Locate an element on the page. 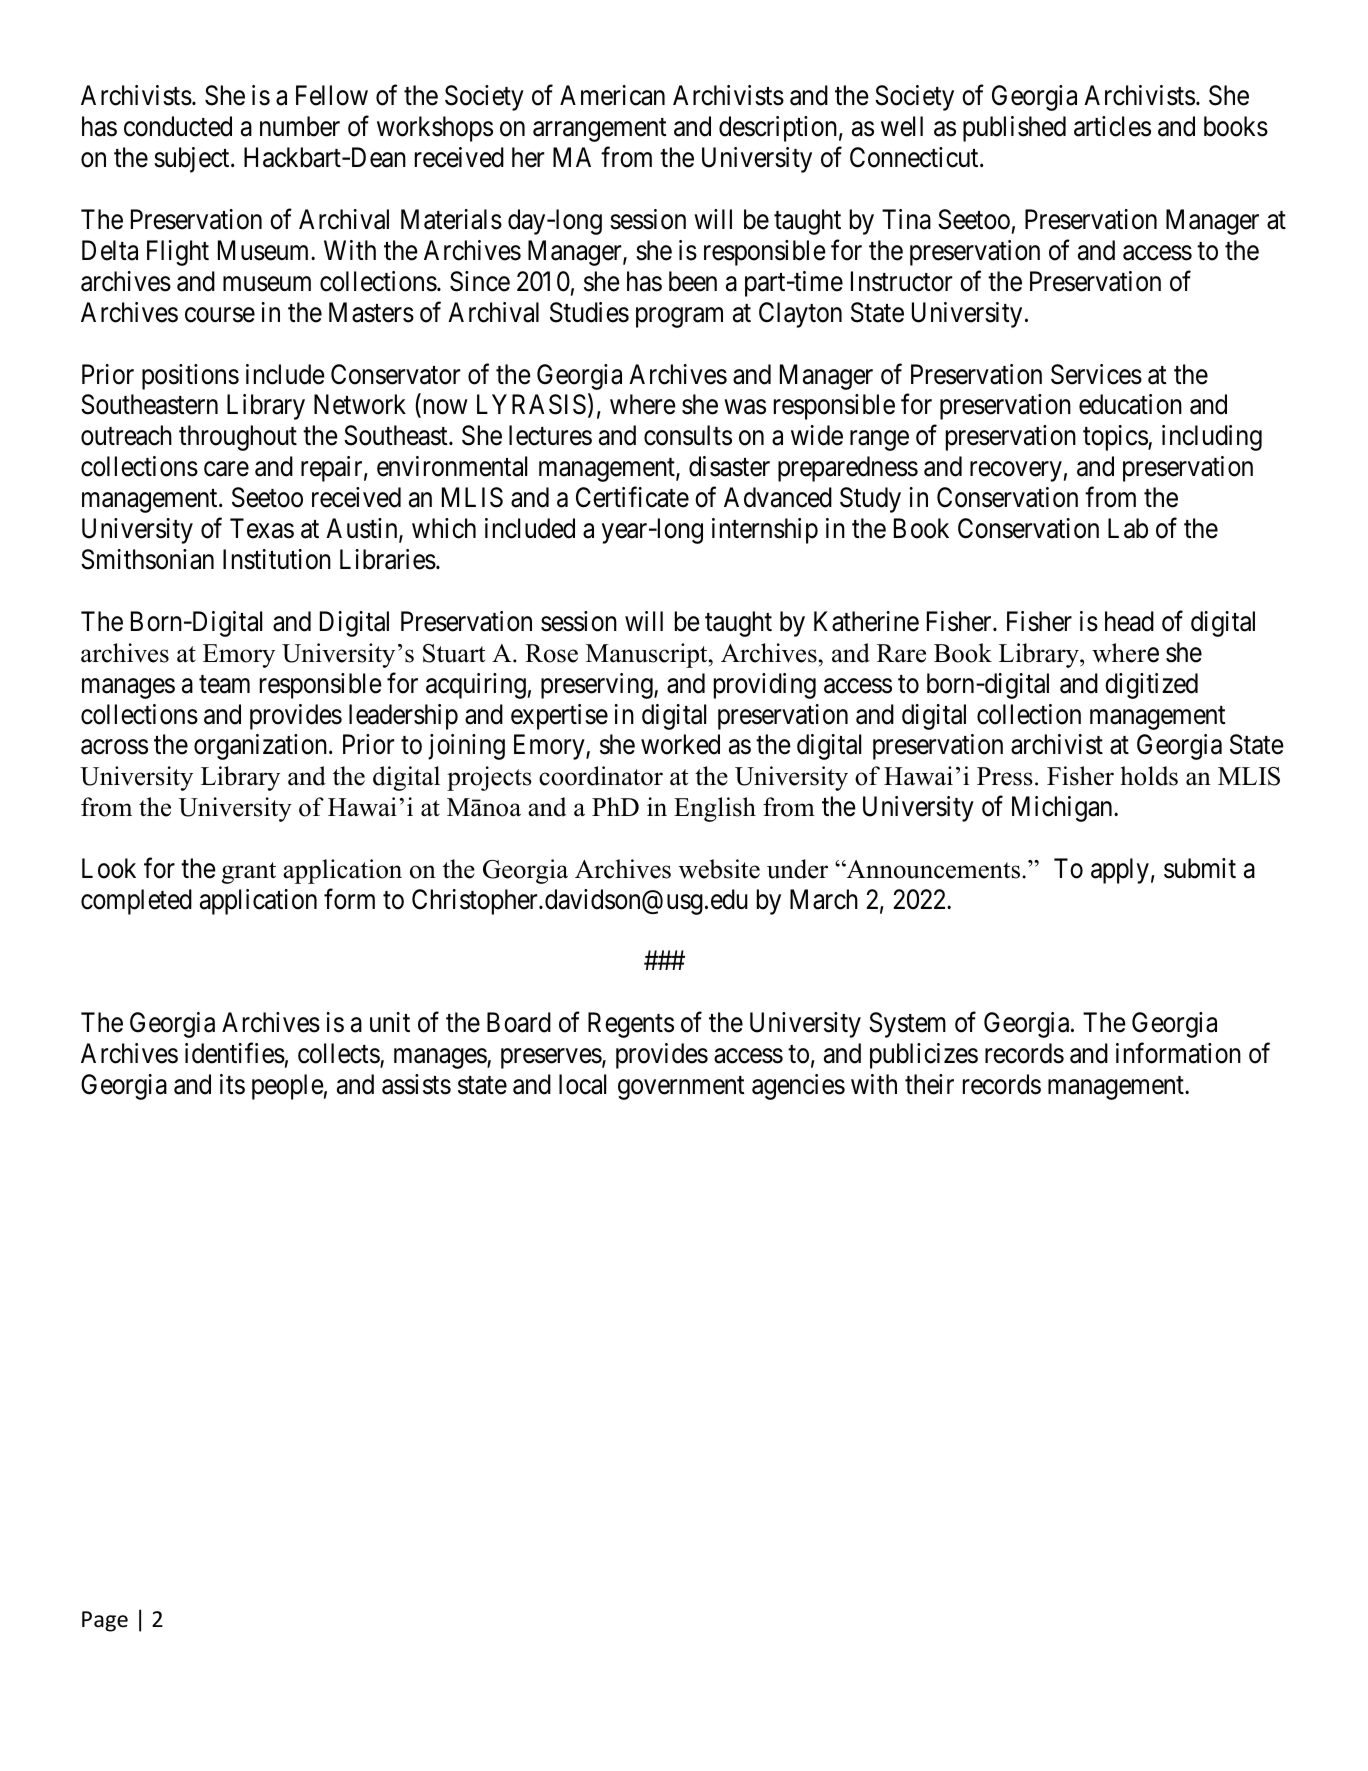 The width and height of the document is (1368, 1771). subject is located at coordinates (193, 160).
